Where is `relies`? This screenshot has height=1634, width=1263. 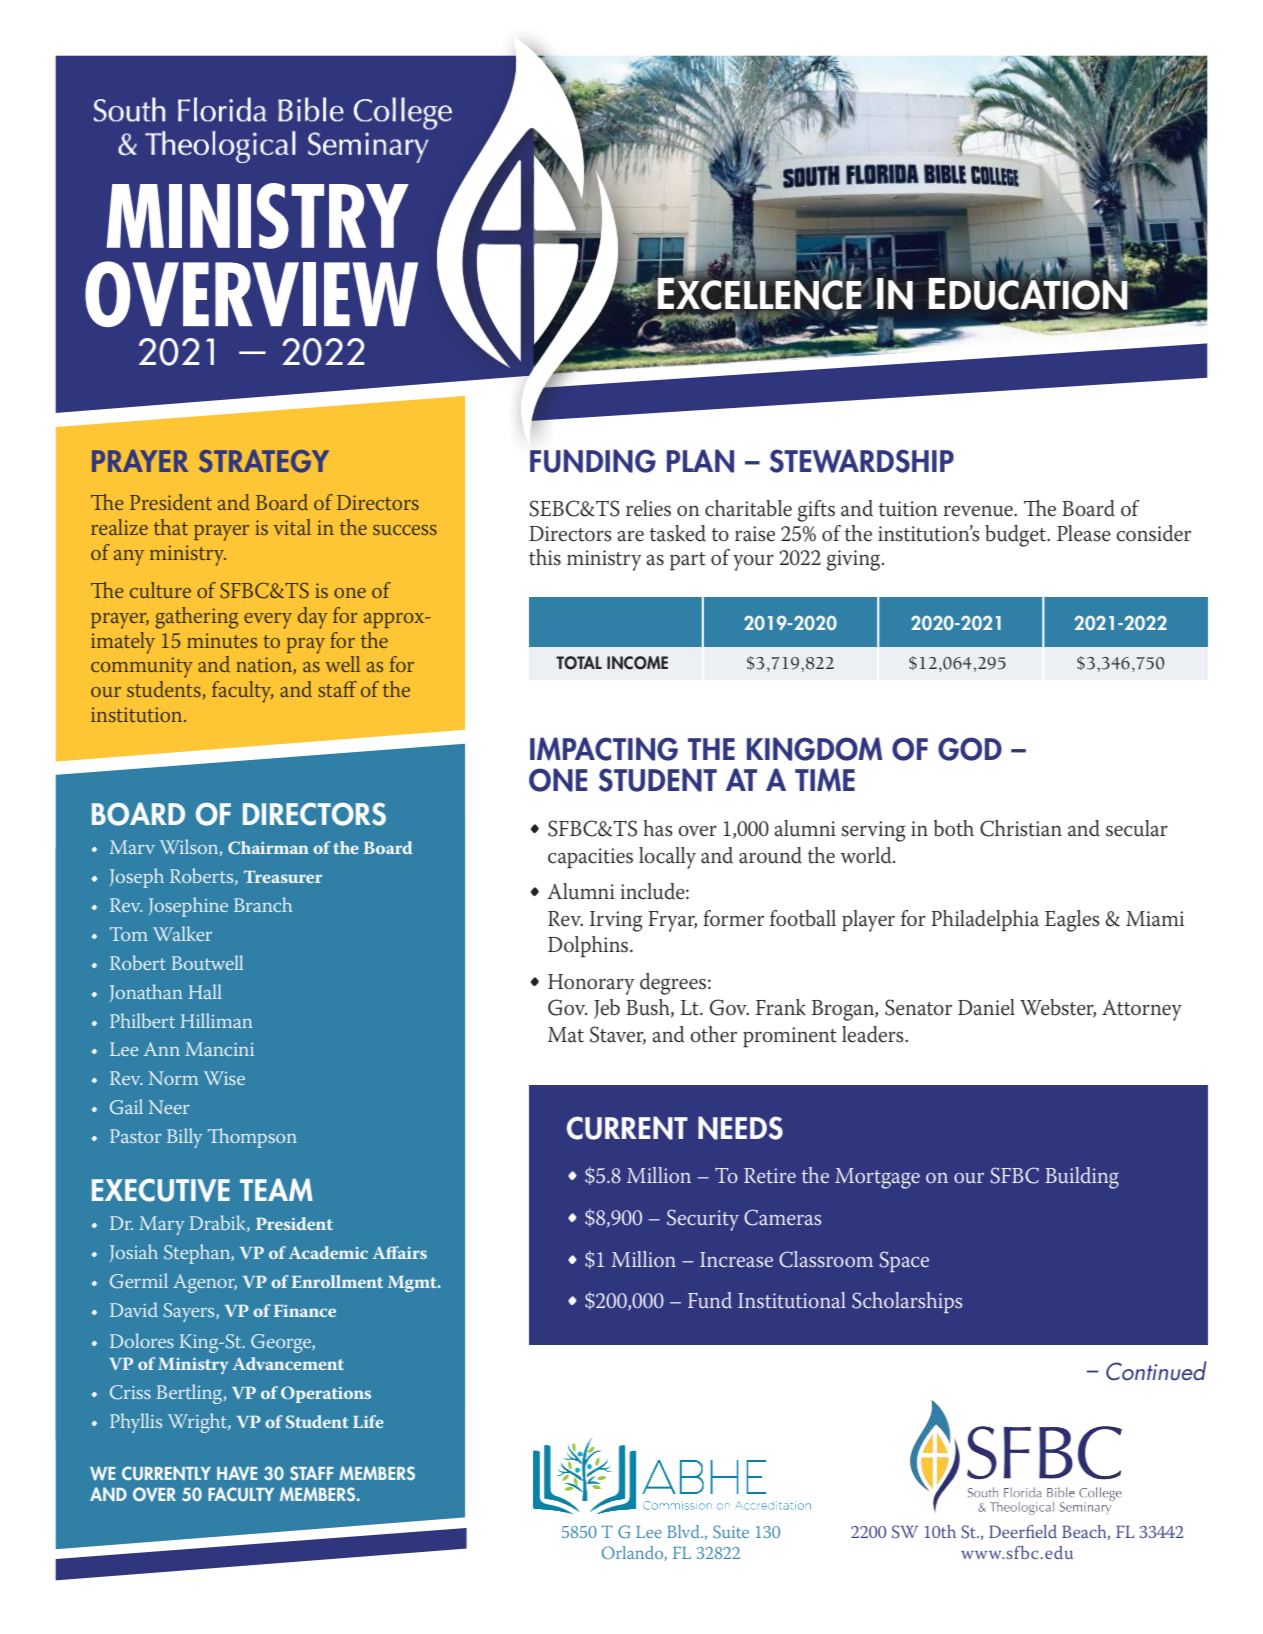
relies is located at coordinates (648, 508).
